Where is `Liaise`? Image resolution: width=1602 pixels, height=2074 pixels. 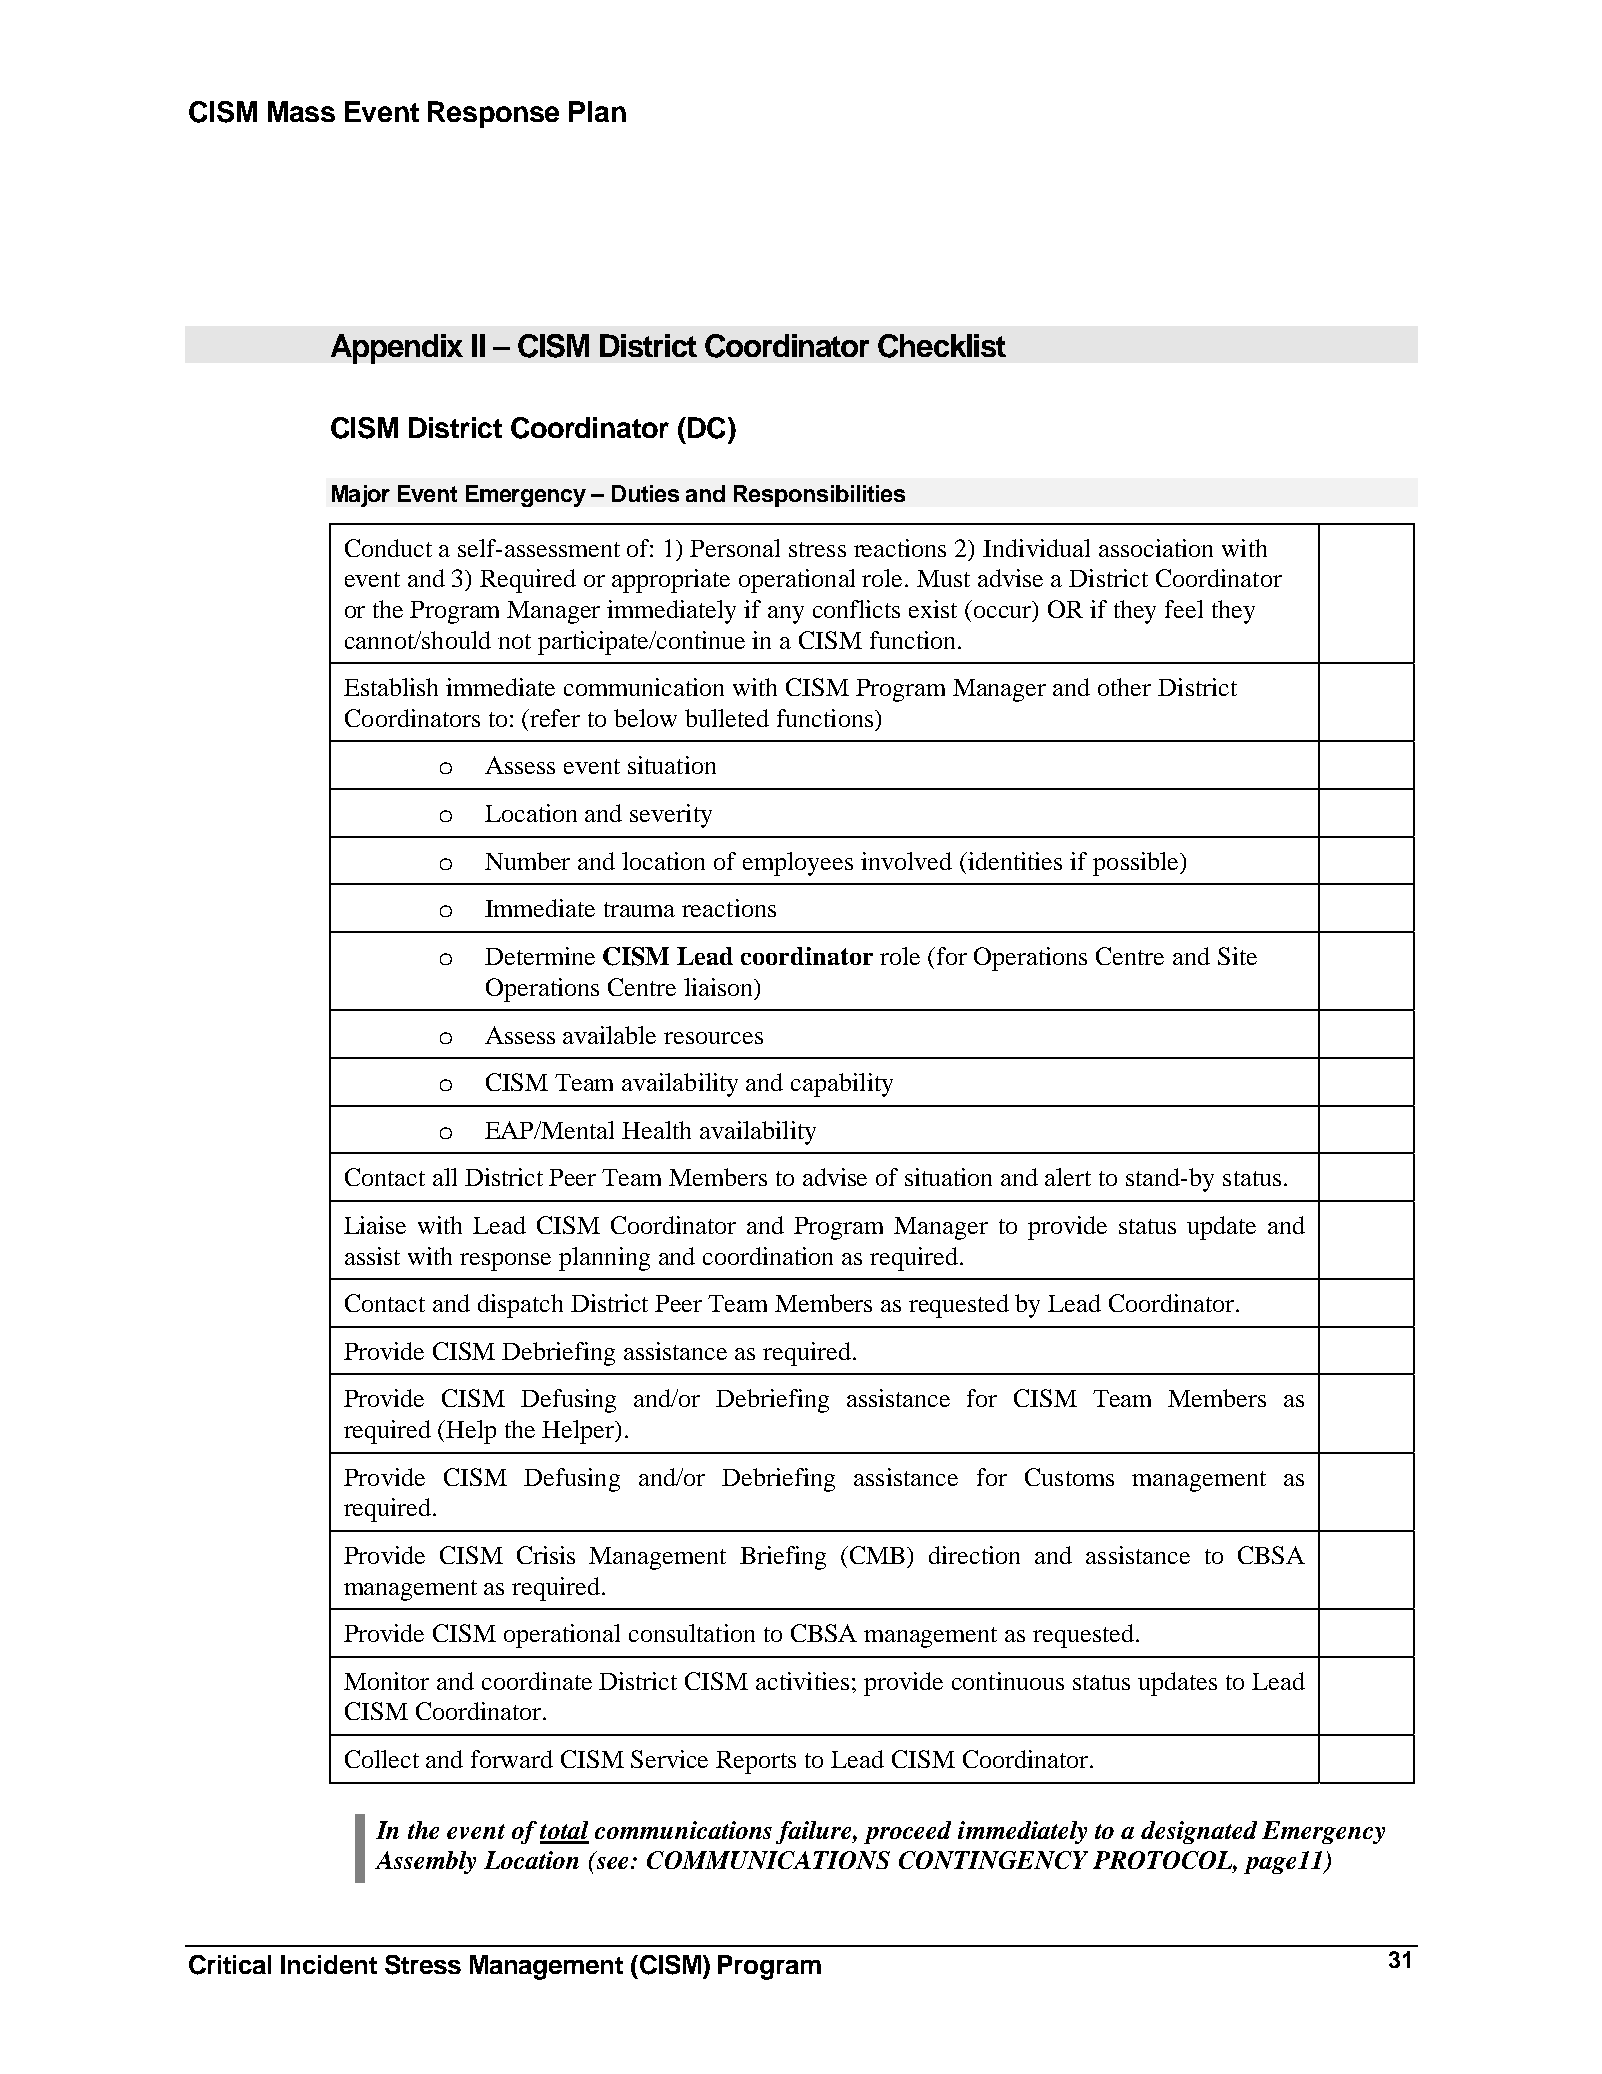
Liaise is located at coordinates (375, 1225).
